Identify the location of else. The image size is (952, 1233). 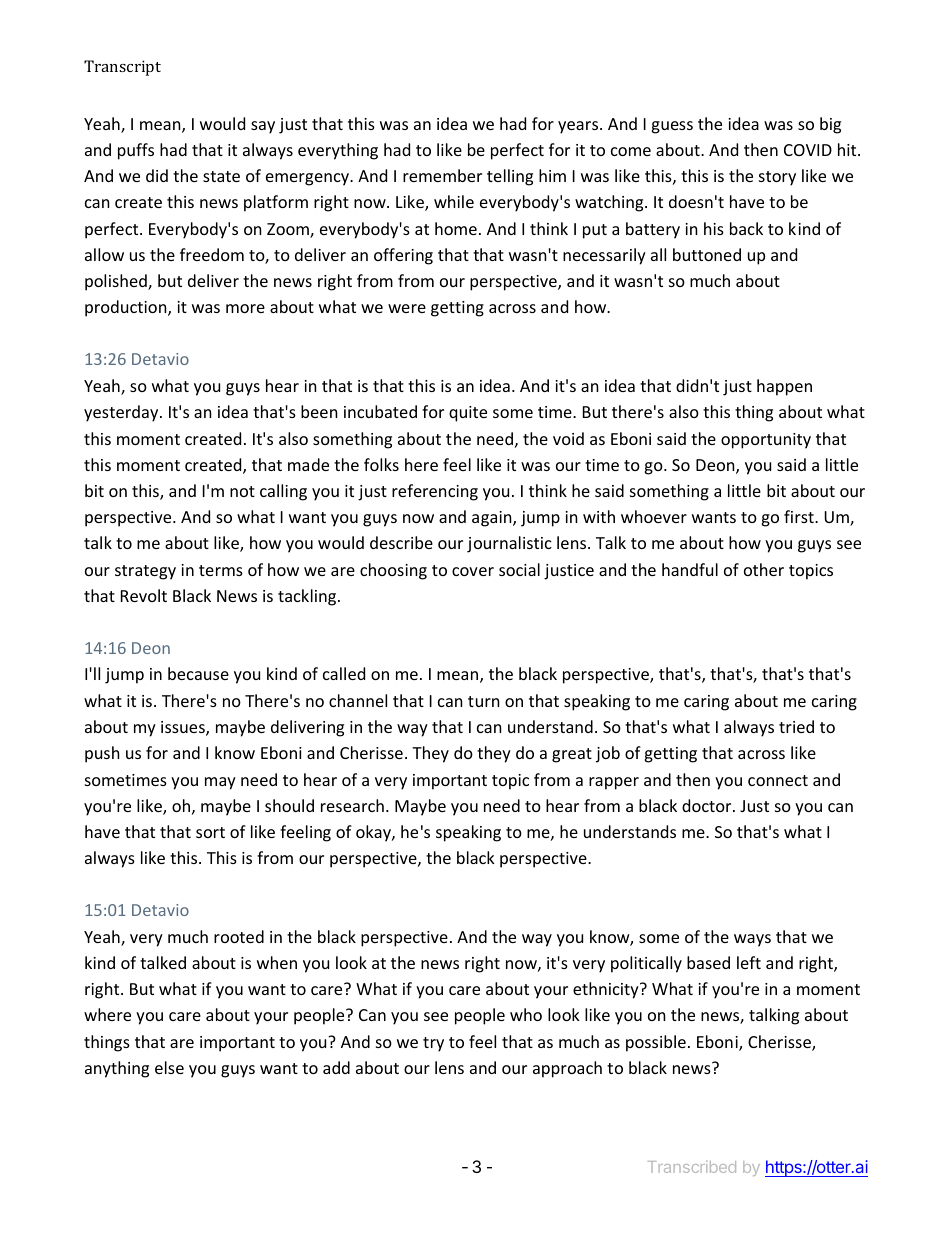
(169, 1067).
